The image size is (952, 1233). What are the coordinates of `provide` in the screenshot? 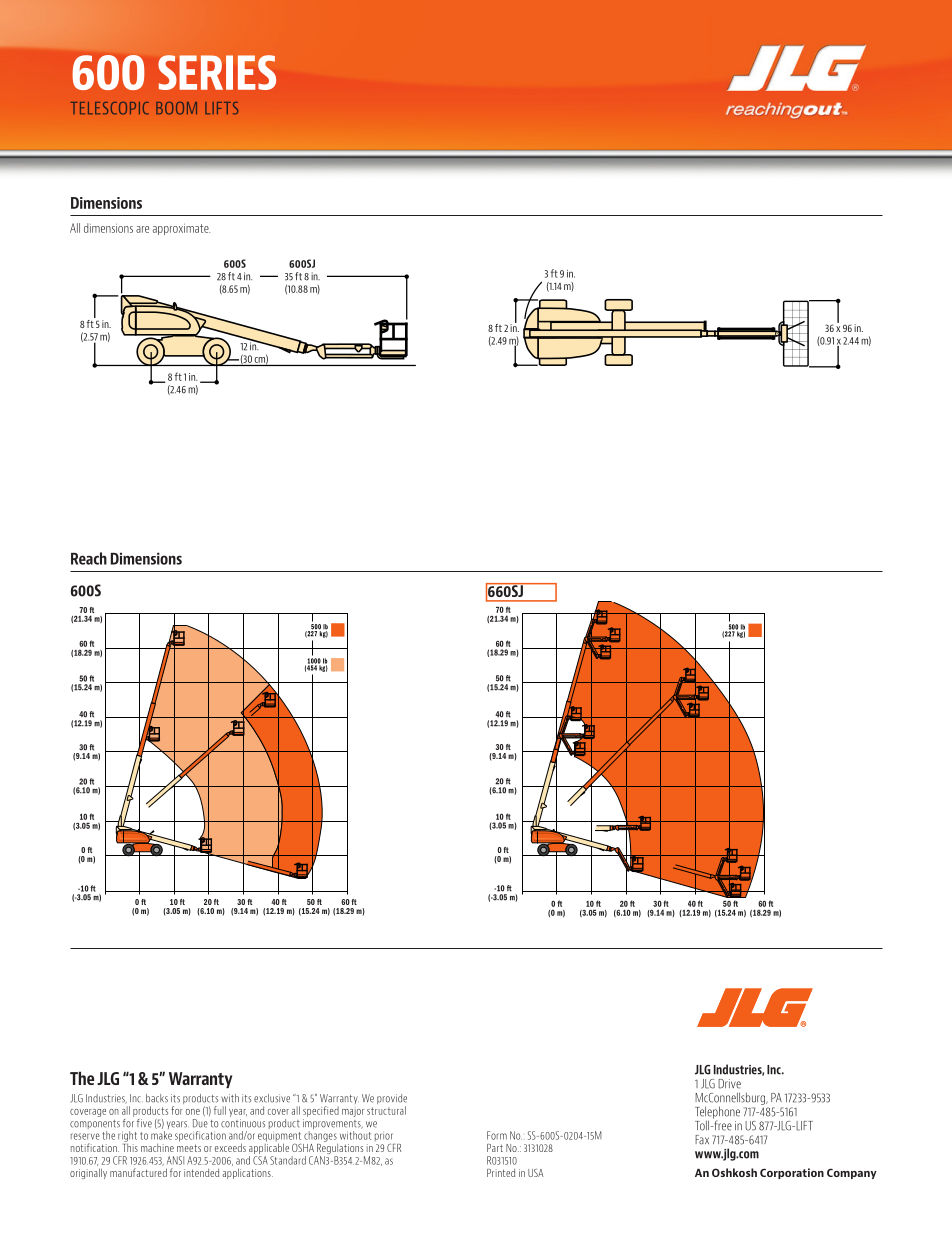 It's located at (392, 1100).
